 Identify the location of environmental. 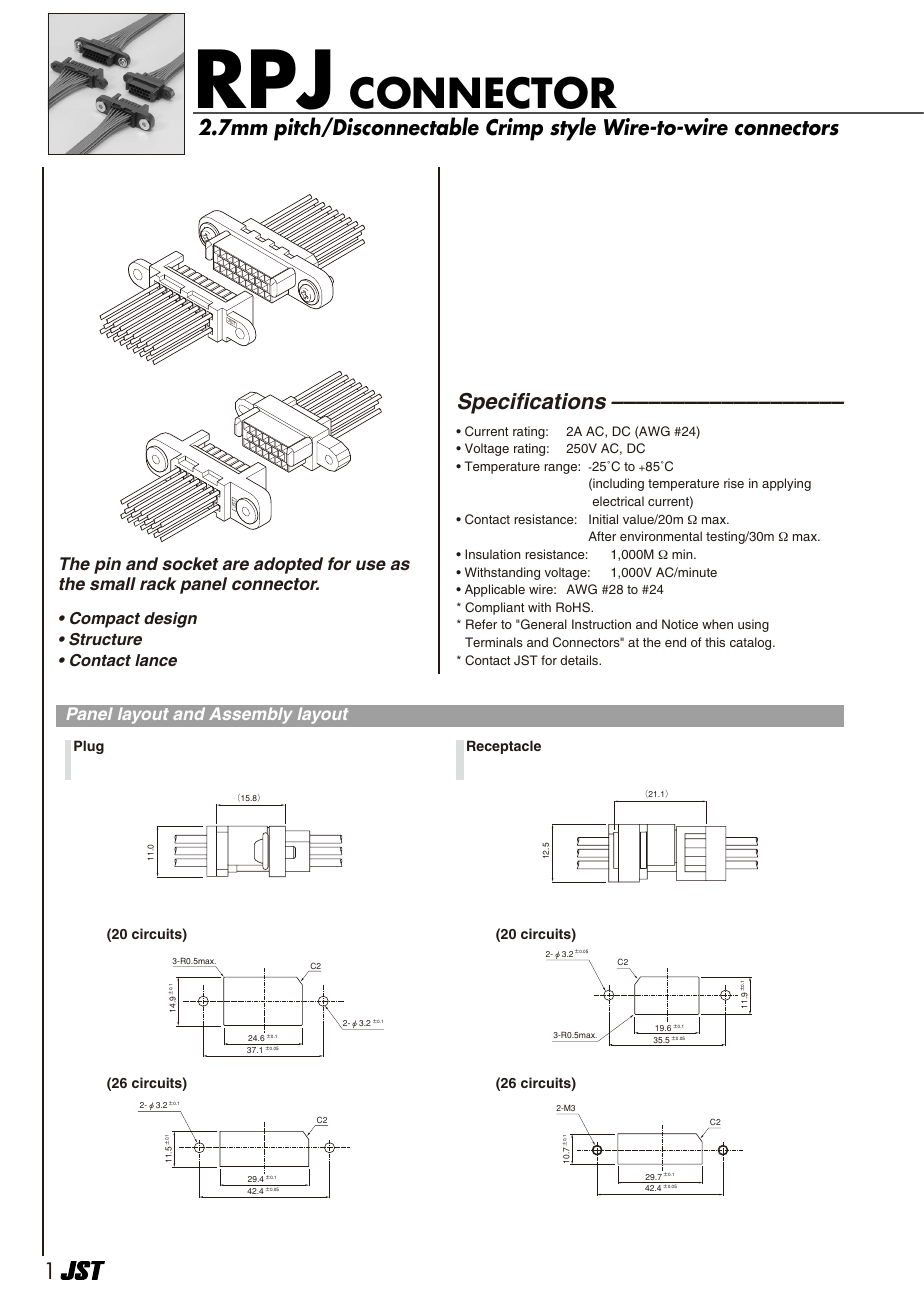
(661, 536).
